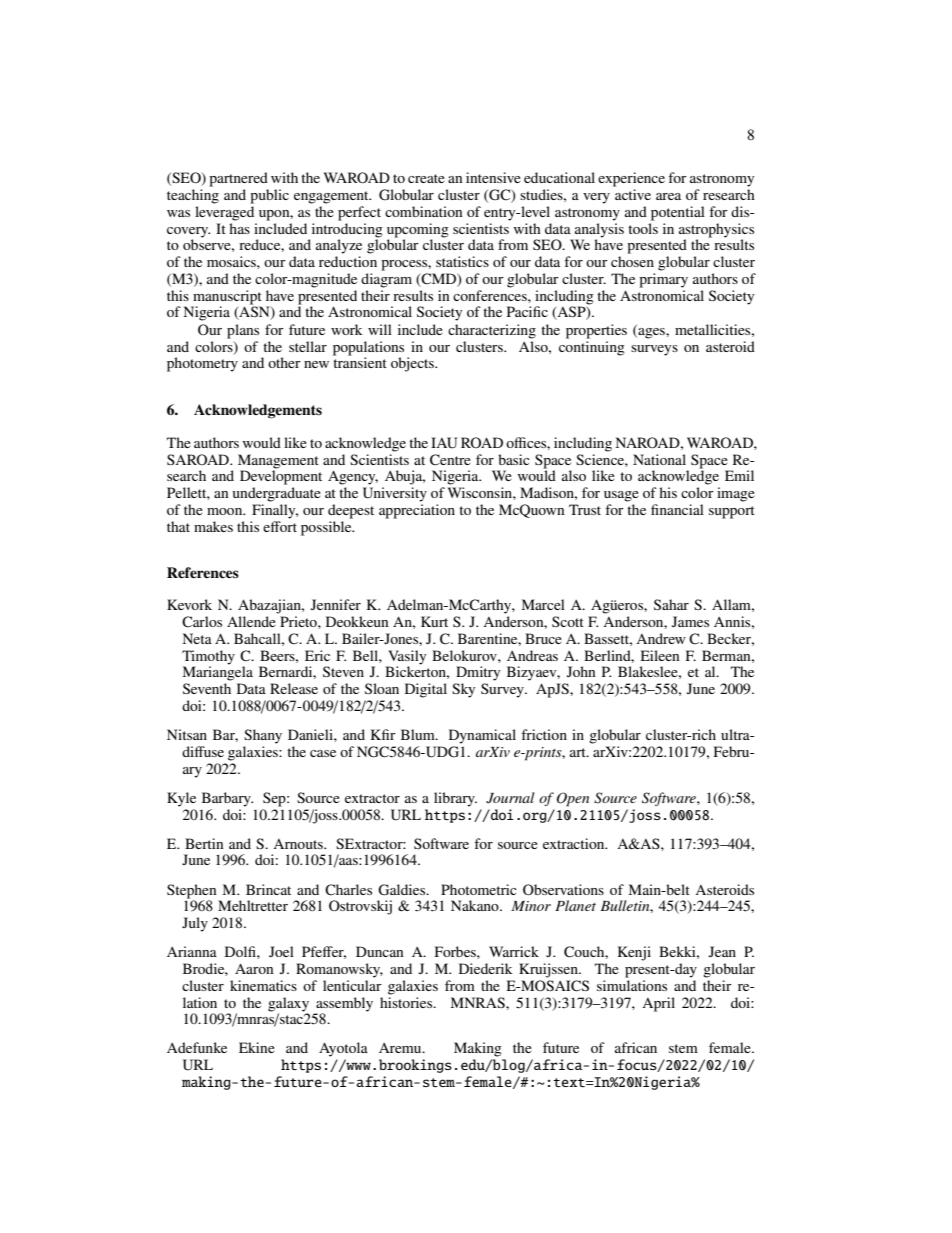  Describe the element at coordinates (434, 621) in the page. I see `Kurt` at that location.
